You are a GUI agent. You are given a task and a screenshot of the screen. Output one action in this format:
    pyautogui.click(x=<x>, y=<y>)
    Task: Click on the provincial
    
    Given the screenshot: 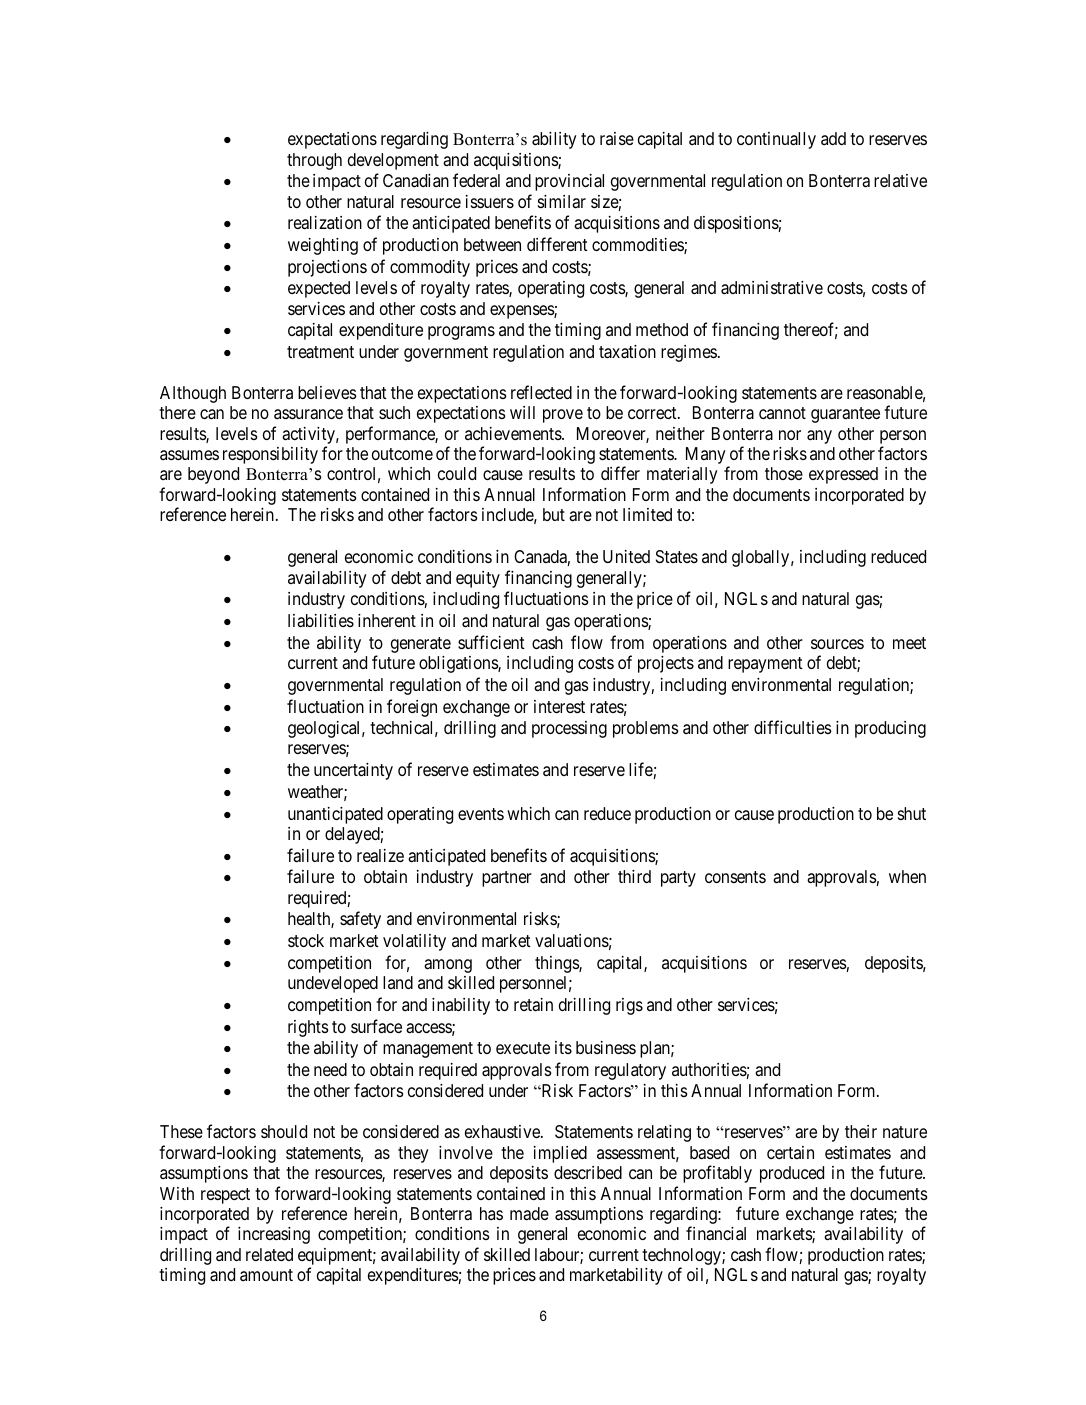 What is the action you would take?
    pyautogui.click(x=569, y=182)
